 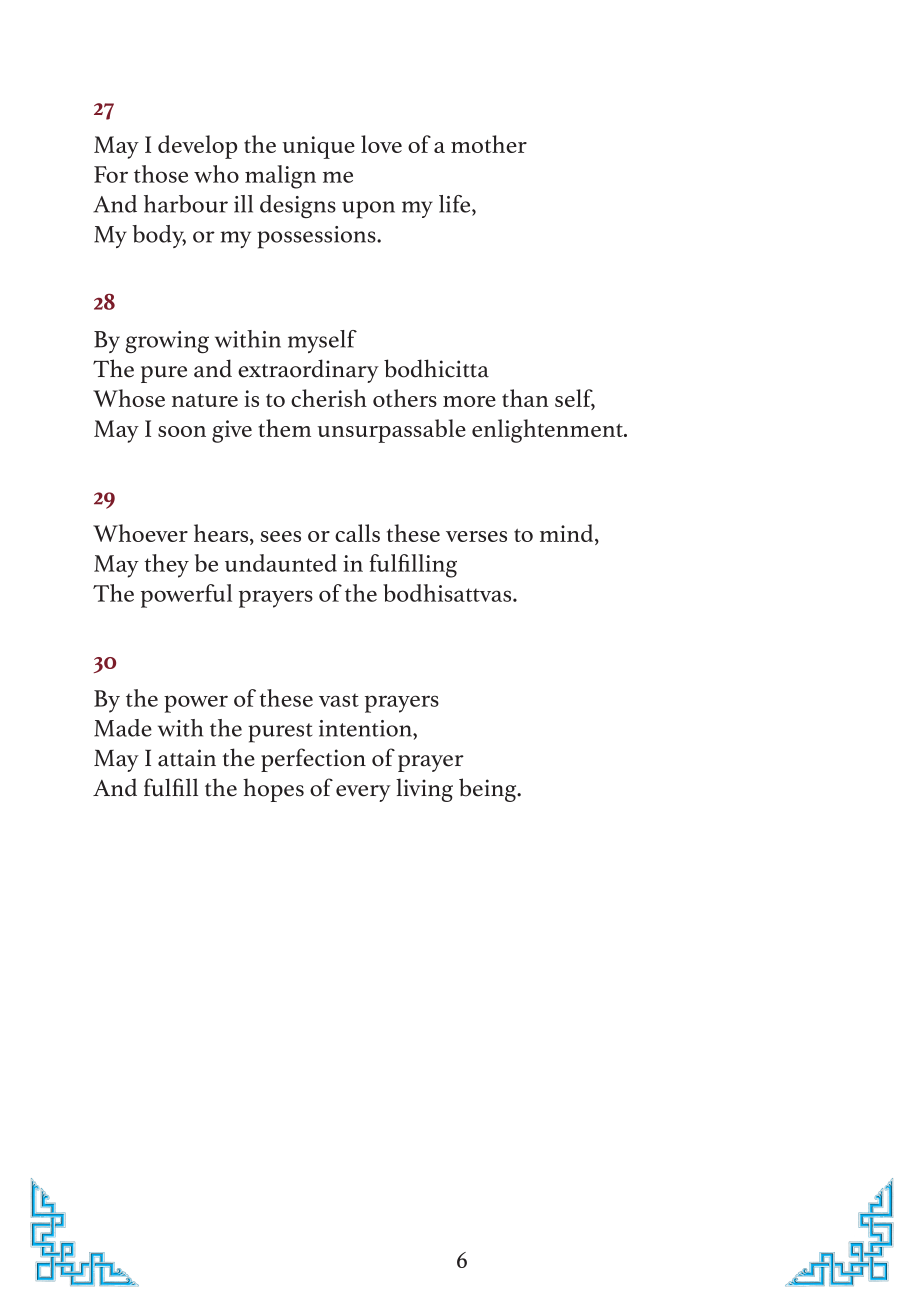 What do you see at coordinates (187, 758) in the screenshot?
I see `attain` at bounding box center [187, 758].
